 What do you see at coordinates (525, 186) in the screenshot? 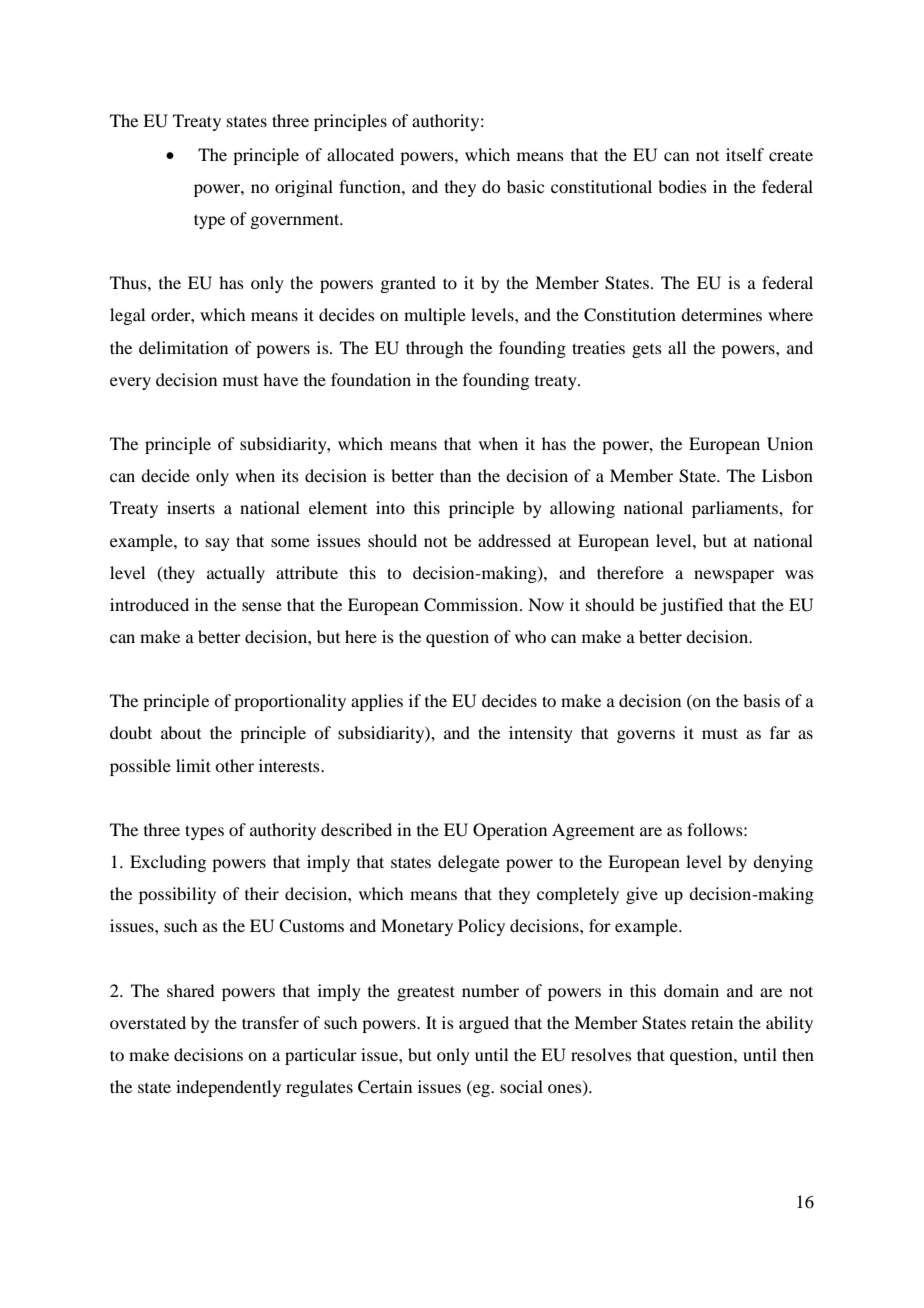
I see `basic` at bounding box center [525, 186].
